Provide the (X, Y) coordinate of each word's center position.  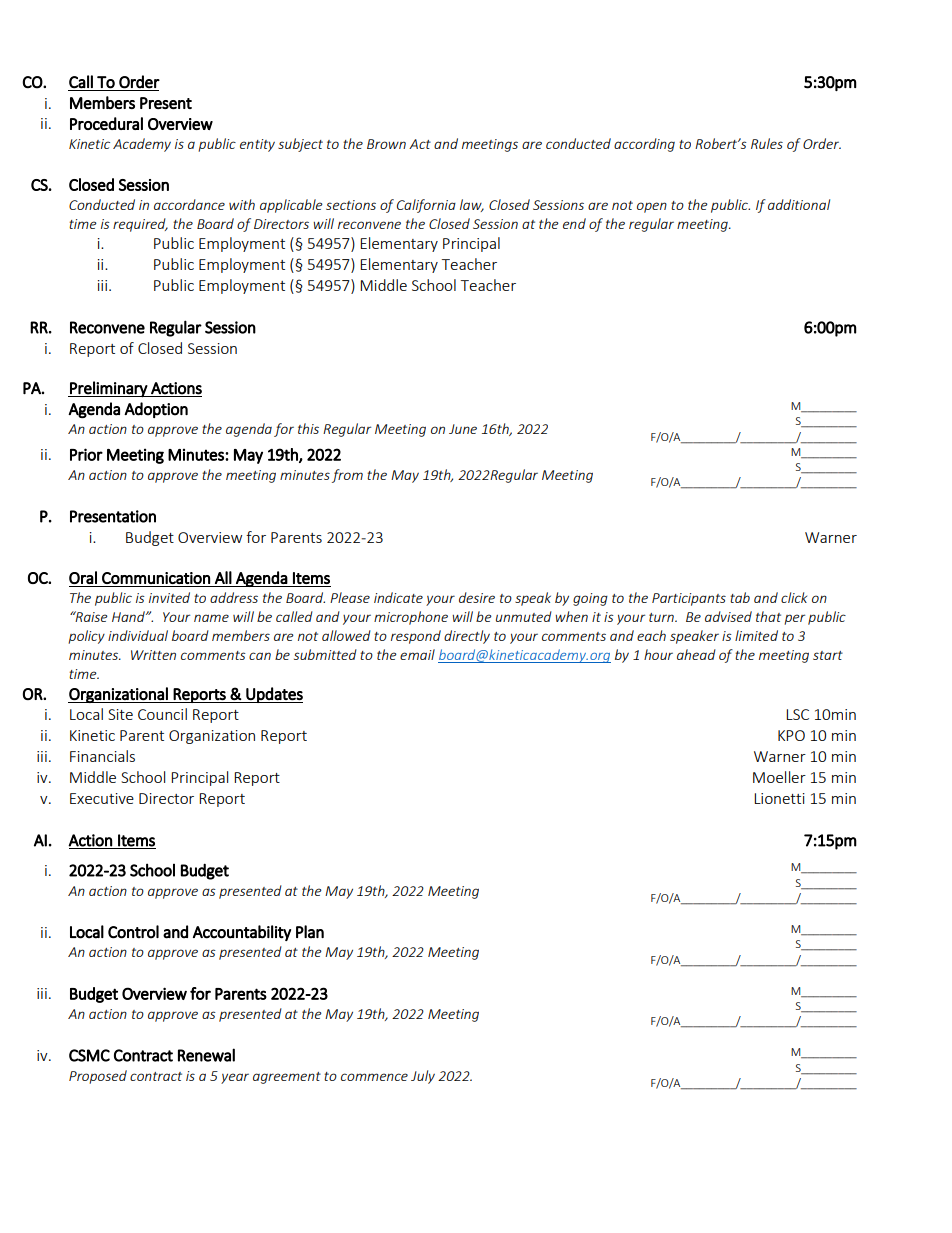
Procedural (106, 123)
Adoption (156, 410)
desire (477, 597)
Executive (102, 798)
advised (728, 616)
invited (169, 597)
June (463, 429)
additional (799, 204)
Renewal (206, 1055)
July (423, 1077)
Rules (767, 143)
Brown (386, 144)
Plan (310, 932)
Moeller (779, 777)
